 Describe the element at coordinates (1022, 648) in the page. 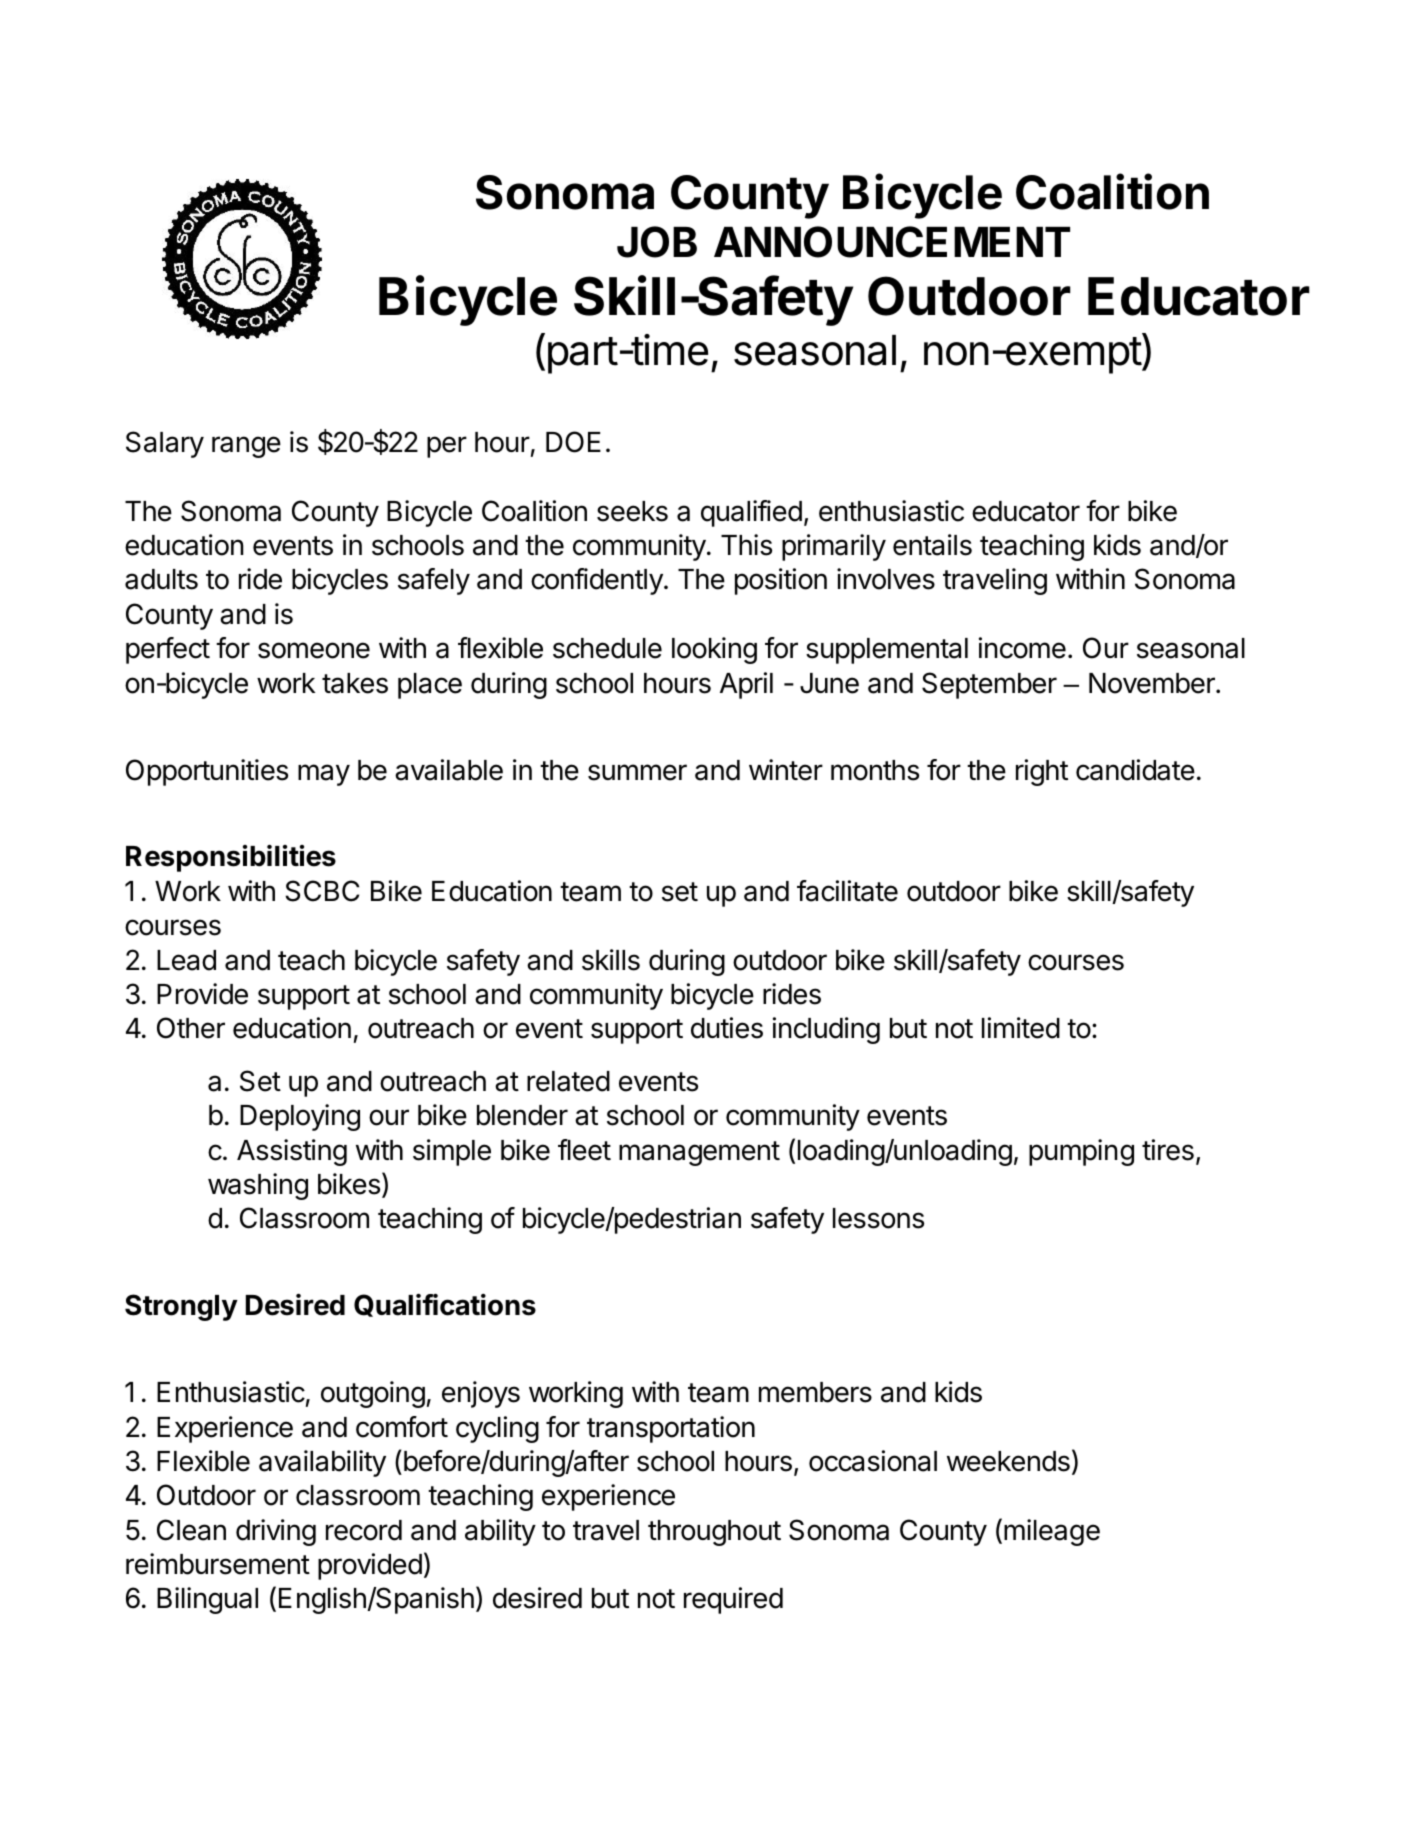

I see `income` at that location.
